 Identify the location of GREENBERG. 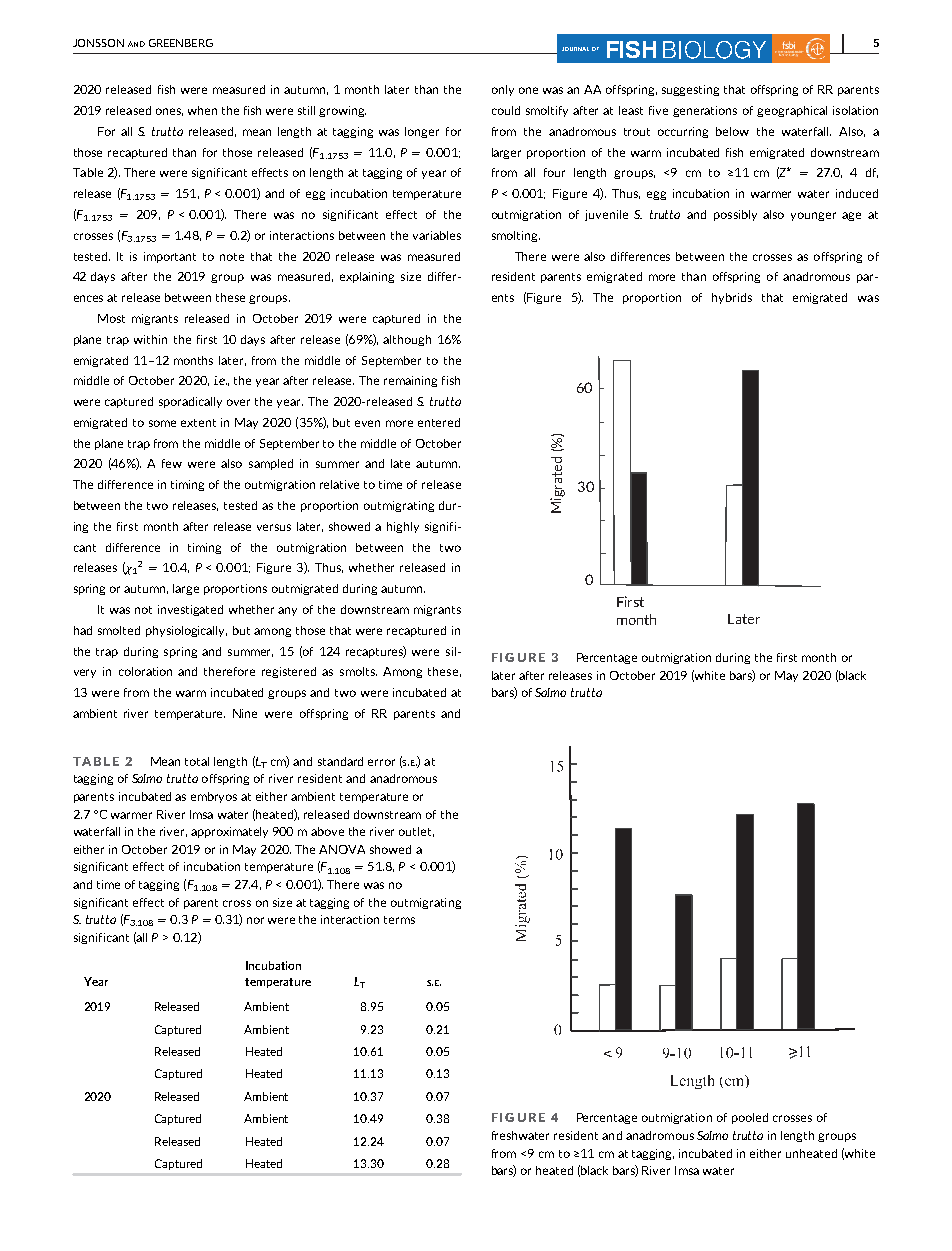
(181, 43).
